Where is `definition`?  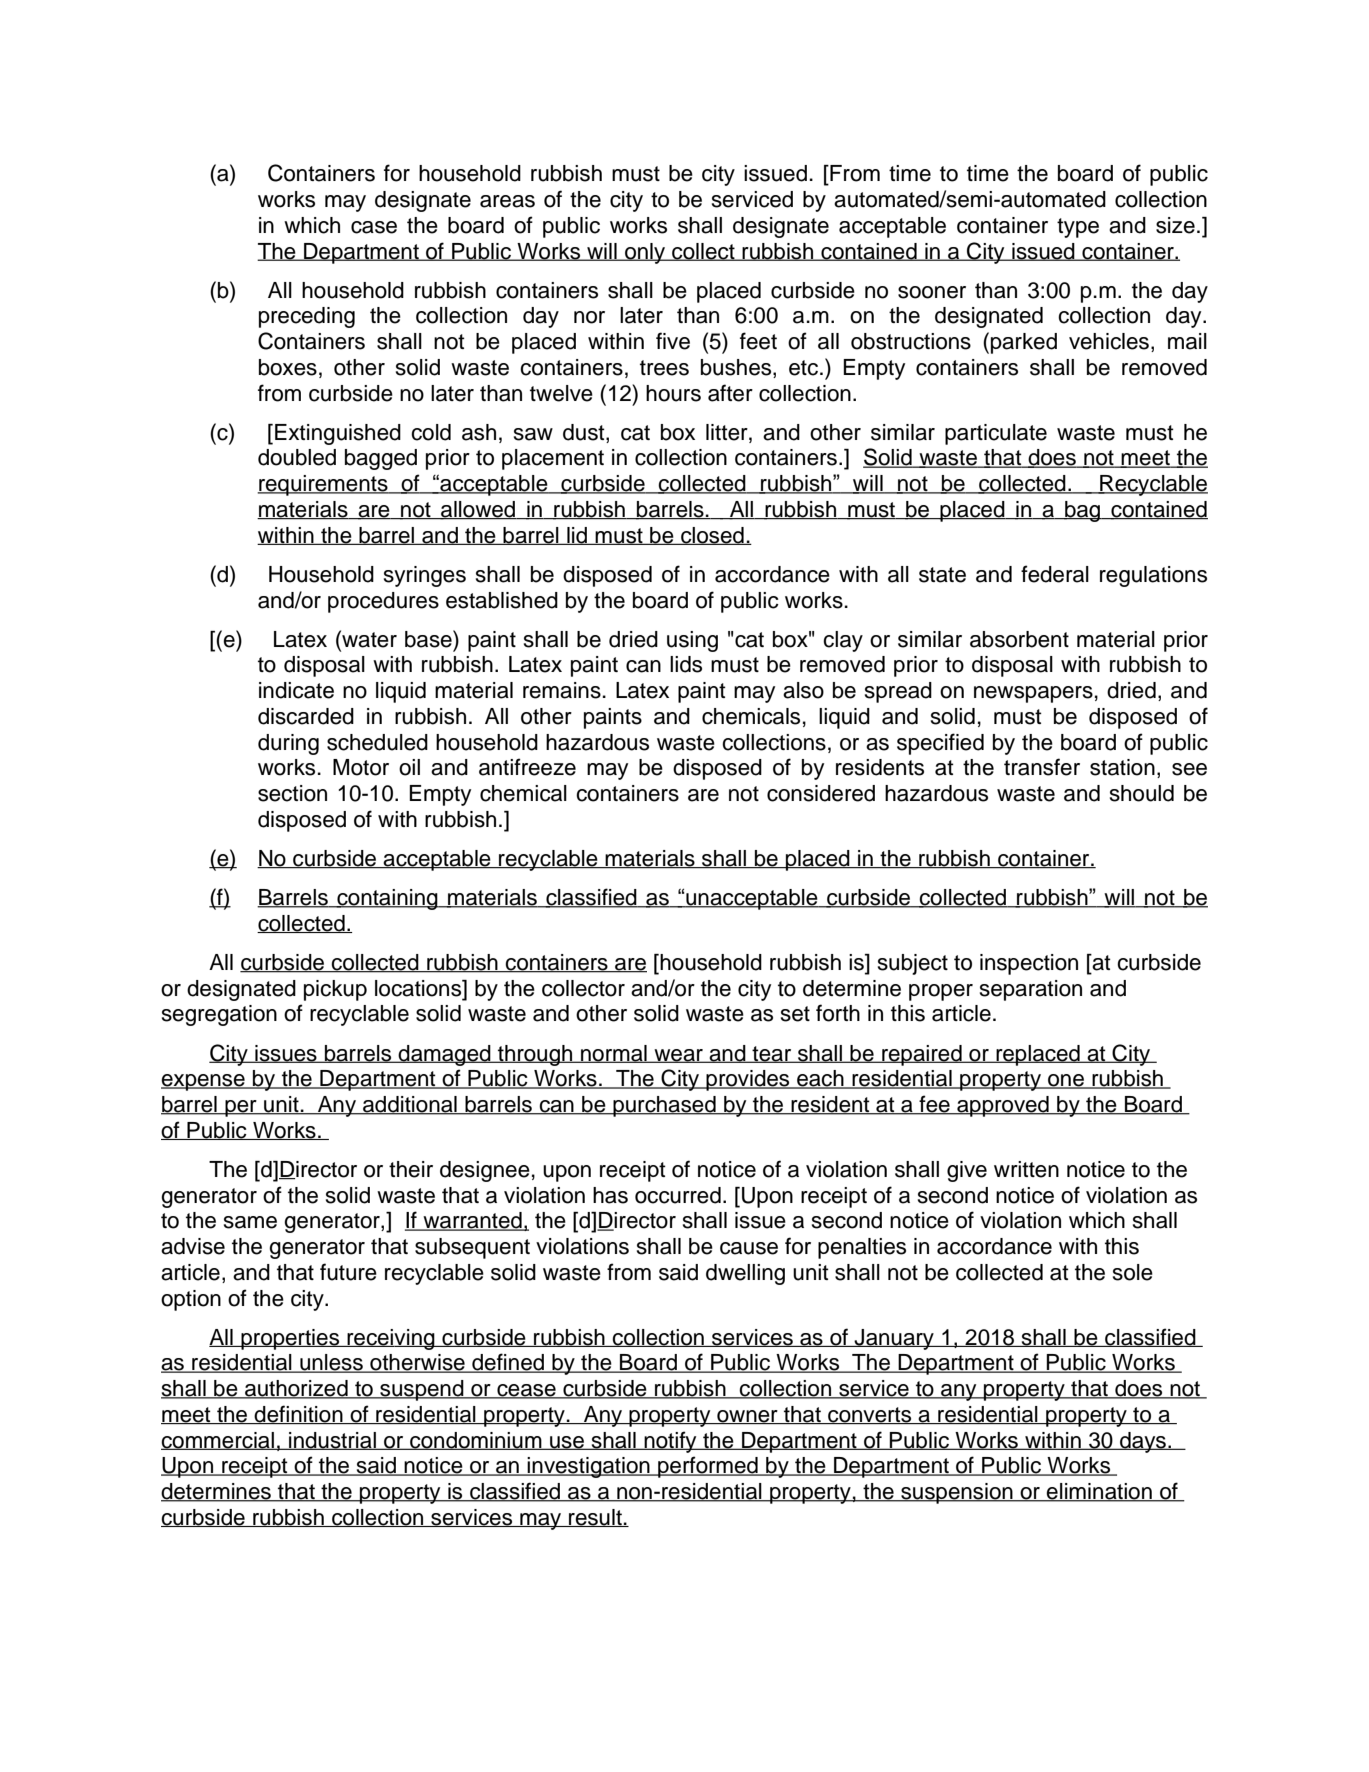
definition is located at coordinates (299, 1414).
